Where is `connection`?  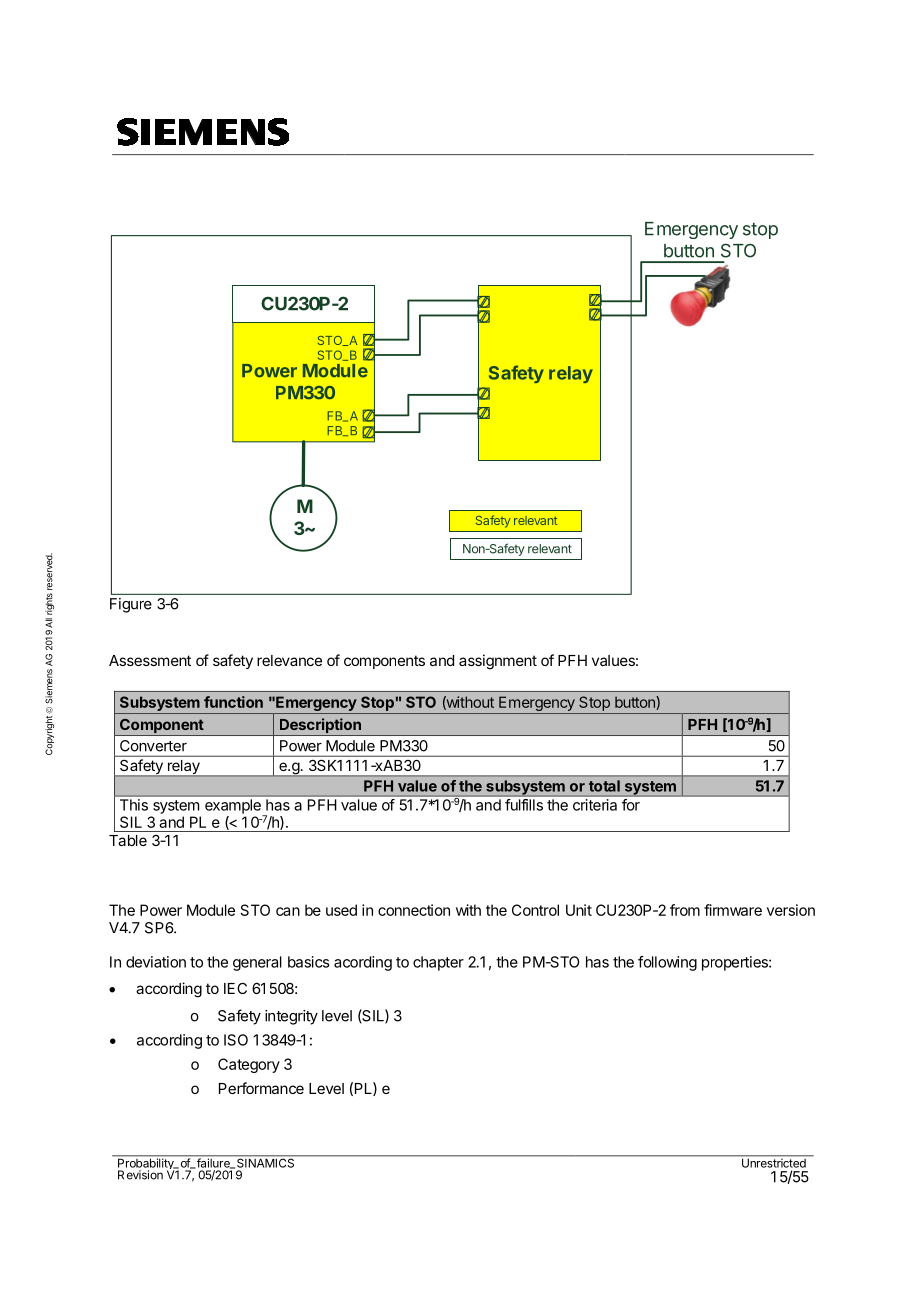
connection is located at coordinates (414, 910).
